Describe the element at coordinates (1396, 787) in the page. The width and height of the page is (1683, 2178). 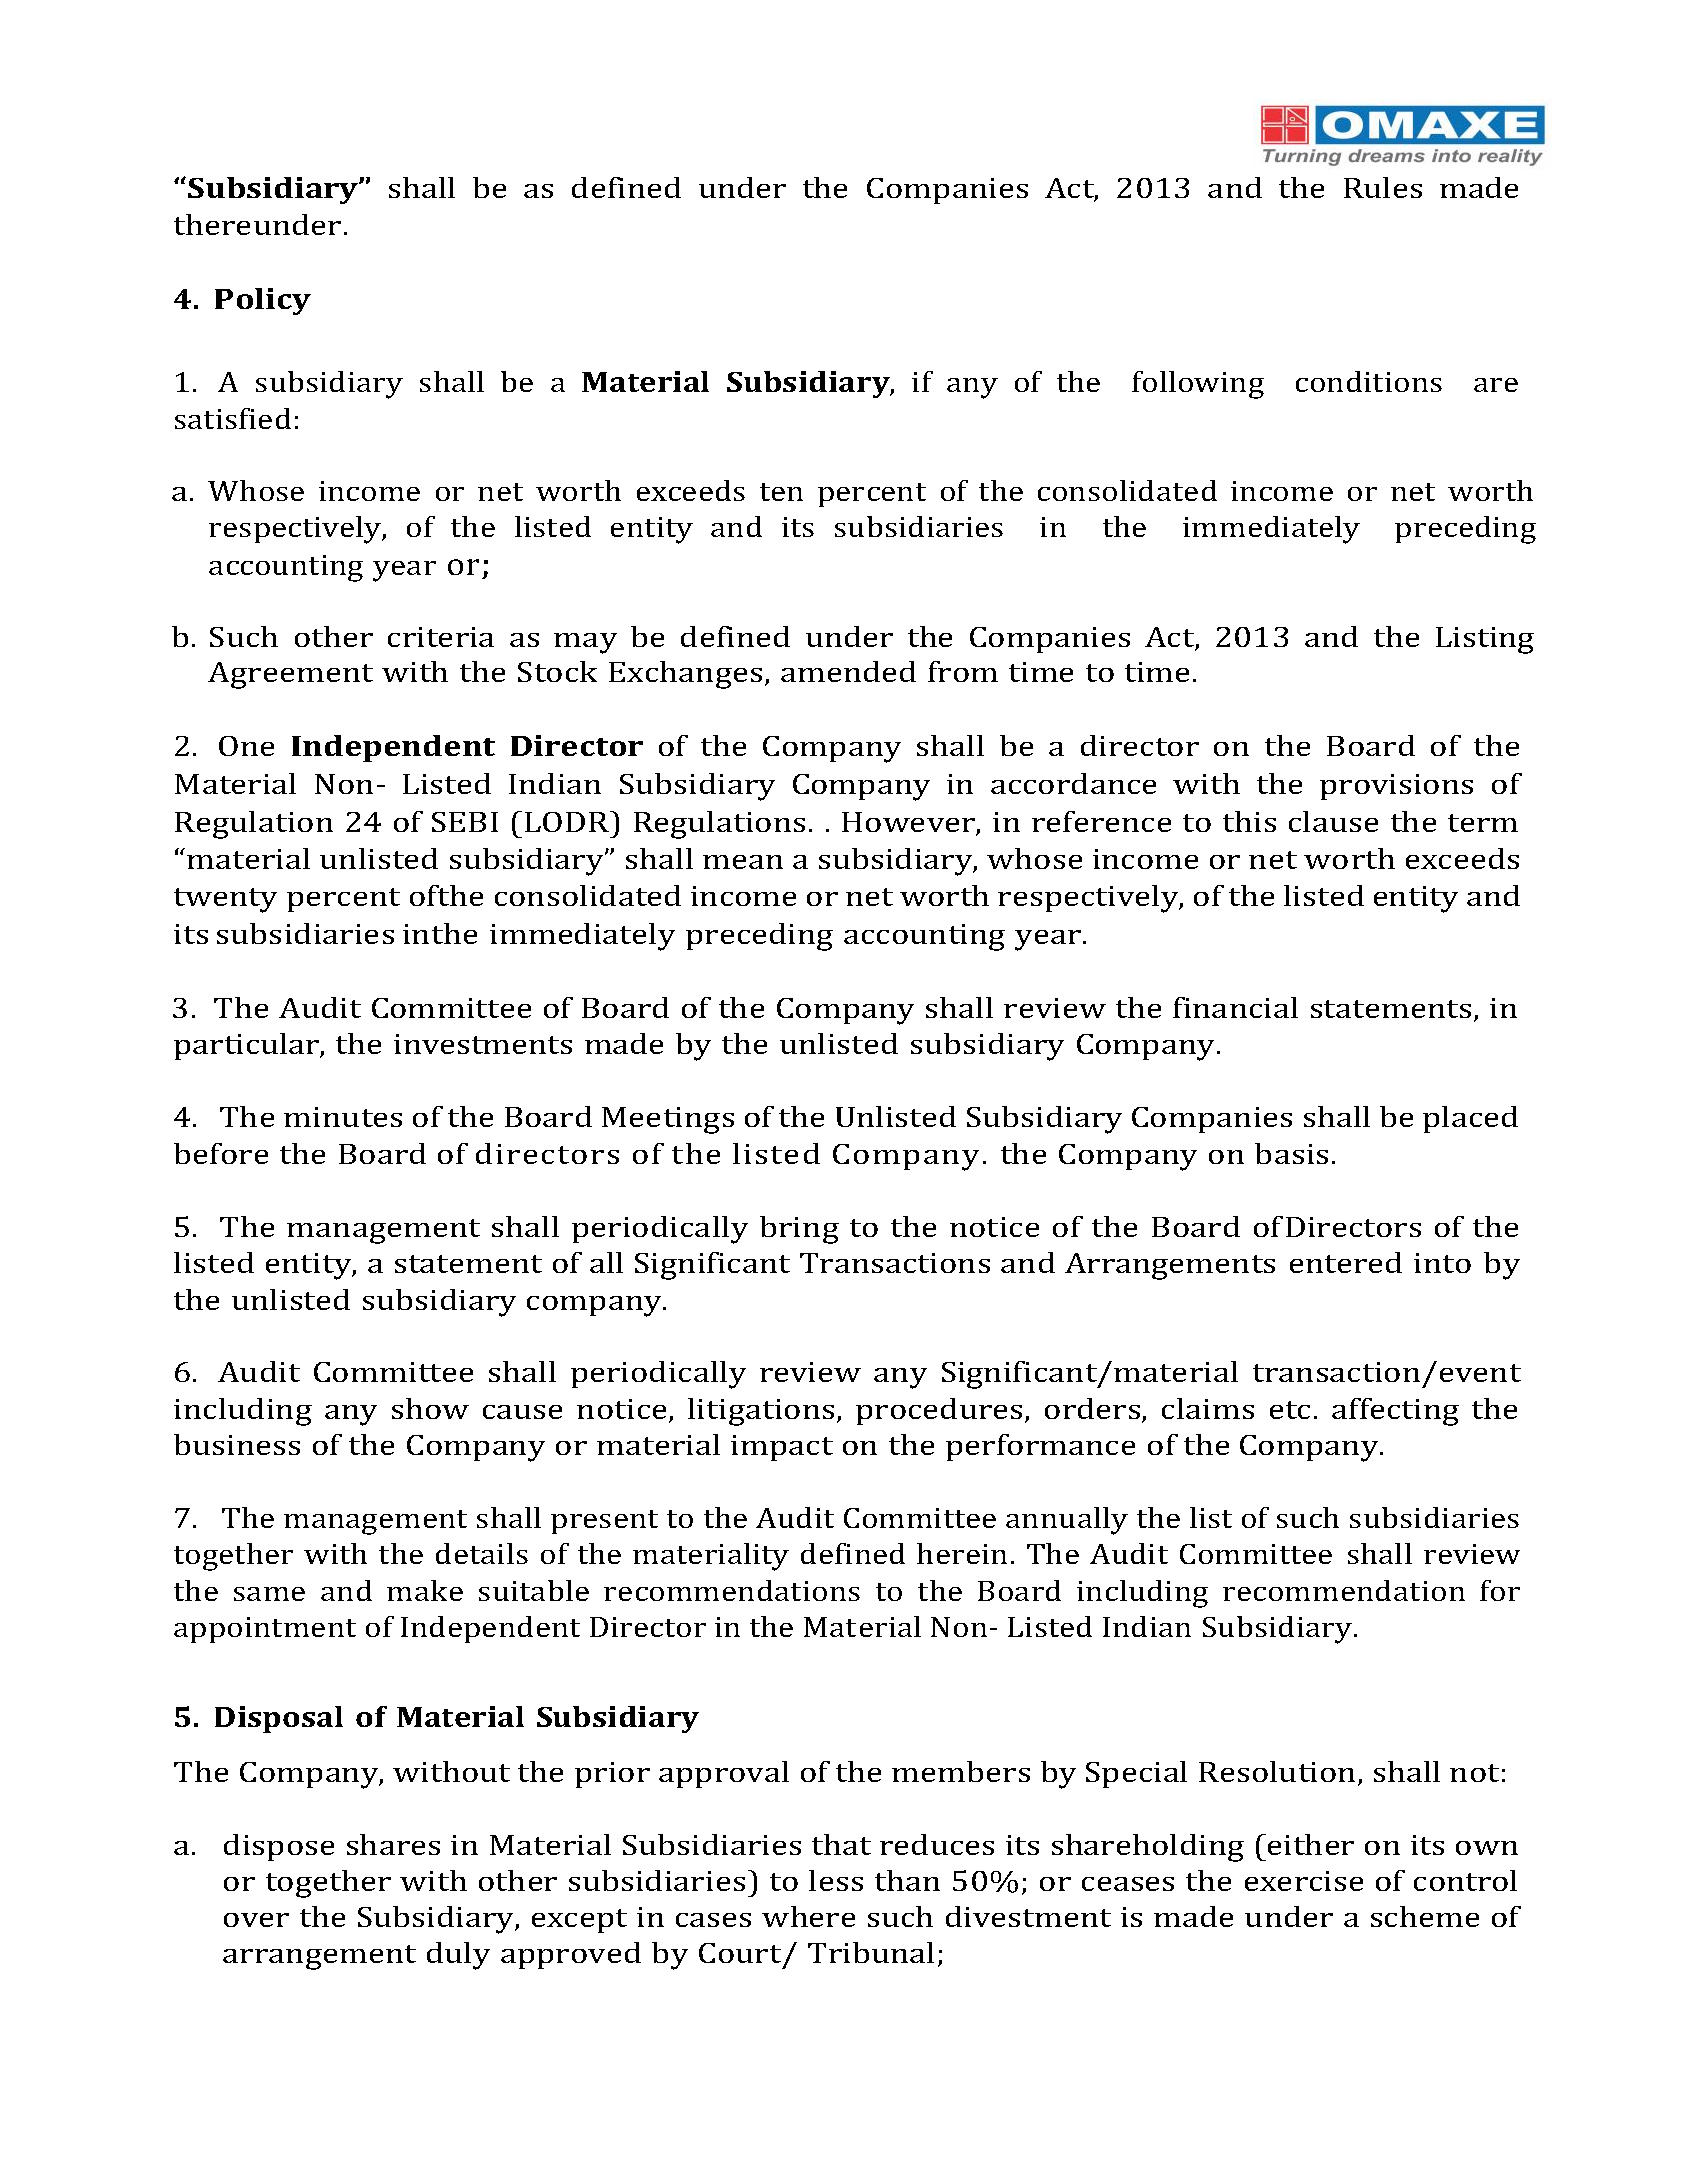
I see `provisions` at that location.
